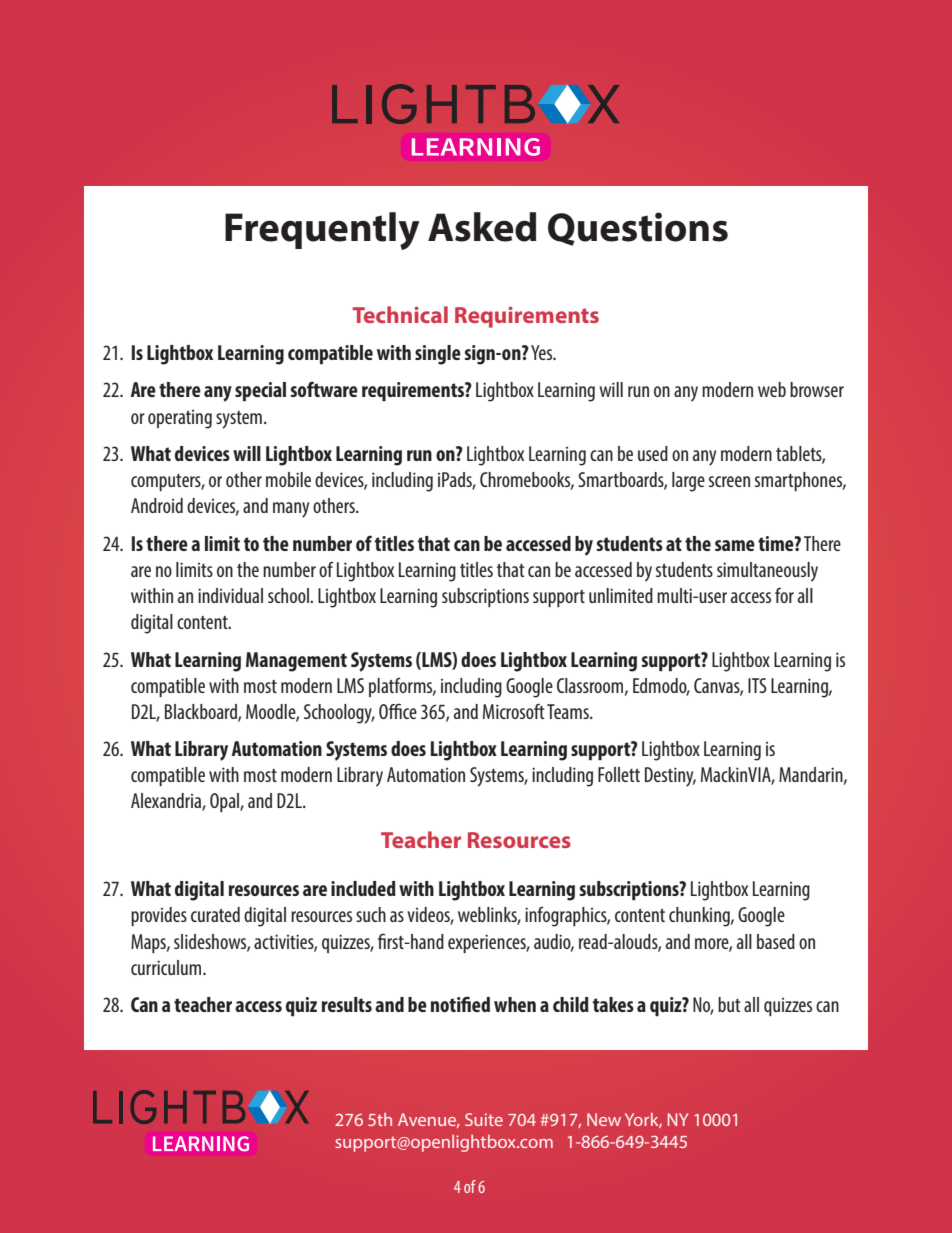  What do you see at coordinates (729, 481) in the document?
I see `screen` at bounding box center [729, 481].
